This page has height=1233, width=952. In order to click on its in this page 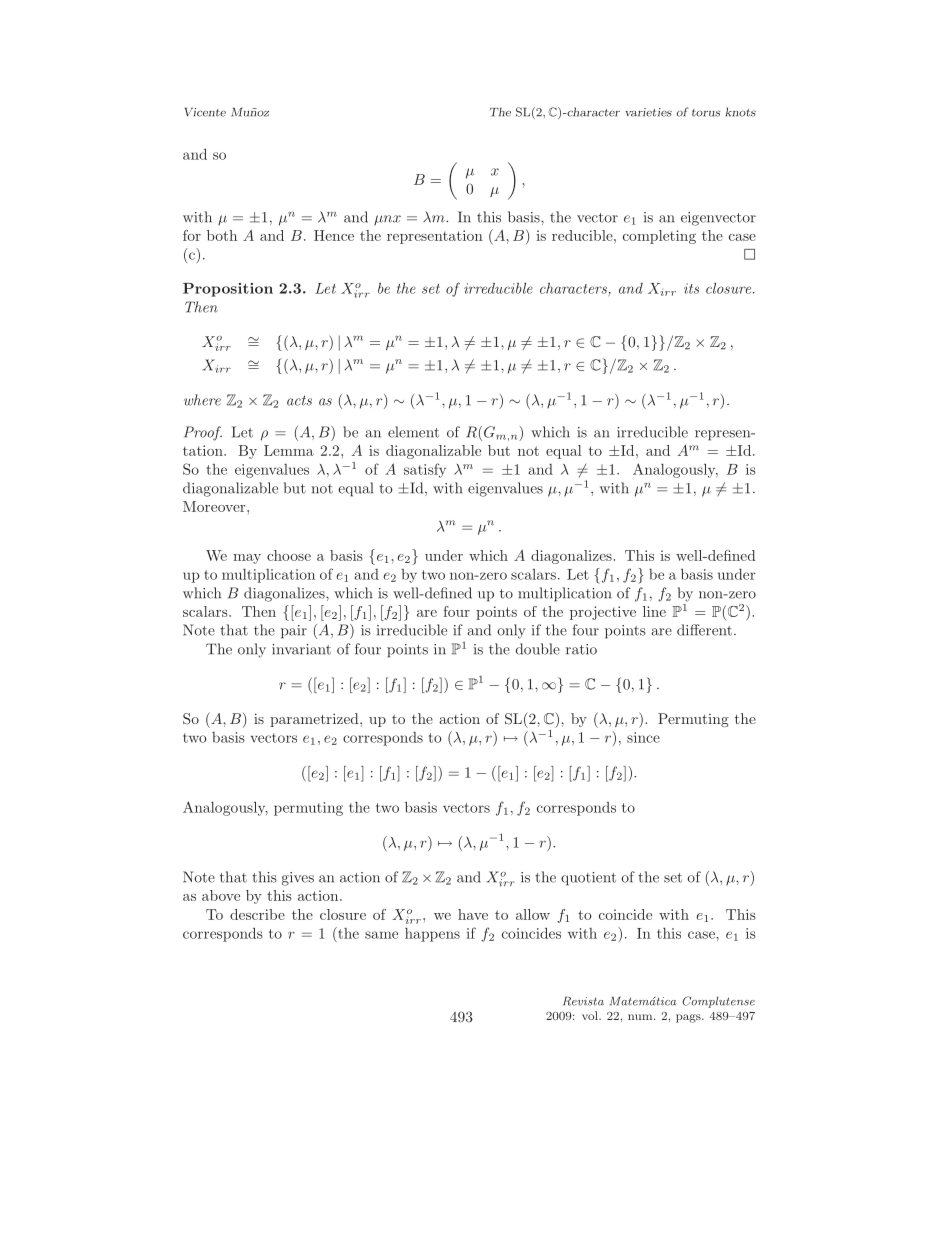, I will do `click(691, 288)`.
